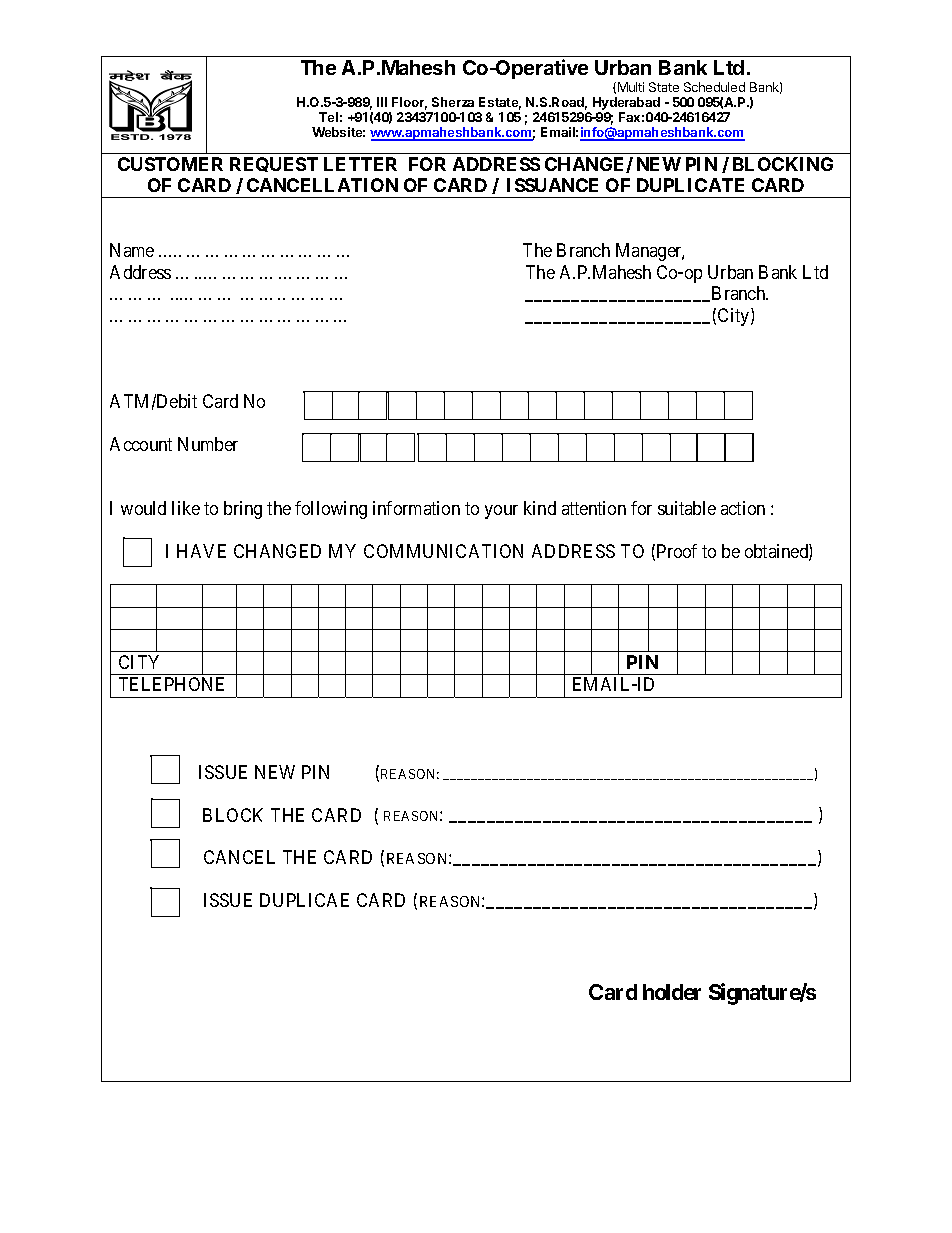 This page has height=1233, width=952. Describe the element at coordinates (409, 103) in the page. I see `Floor` at that location.
